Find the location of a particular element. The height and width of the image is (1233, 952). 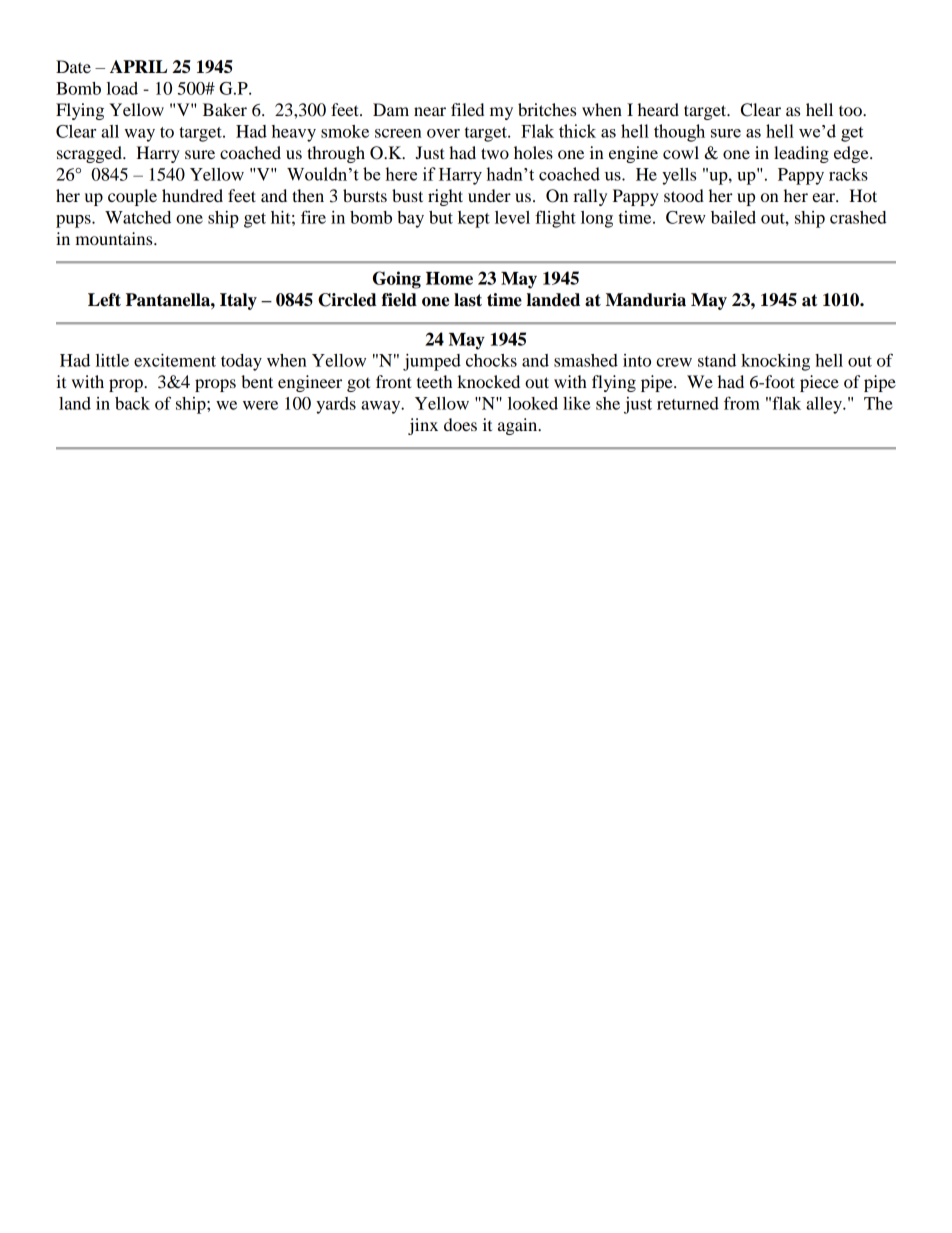

back is located at coordinates (132, 403).
